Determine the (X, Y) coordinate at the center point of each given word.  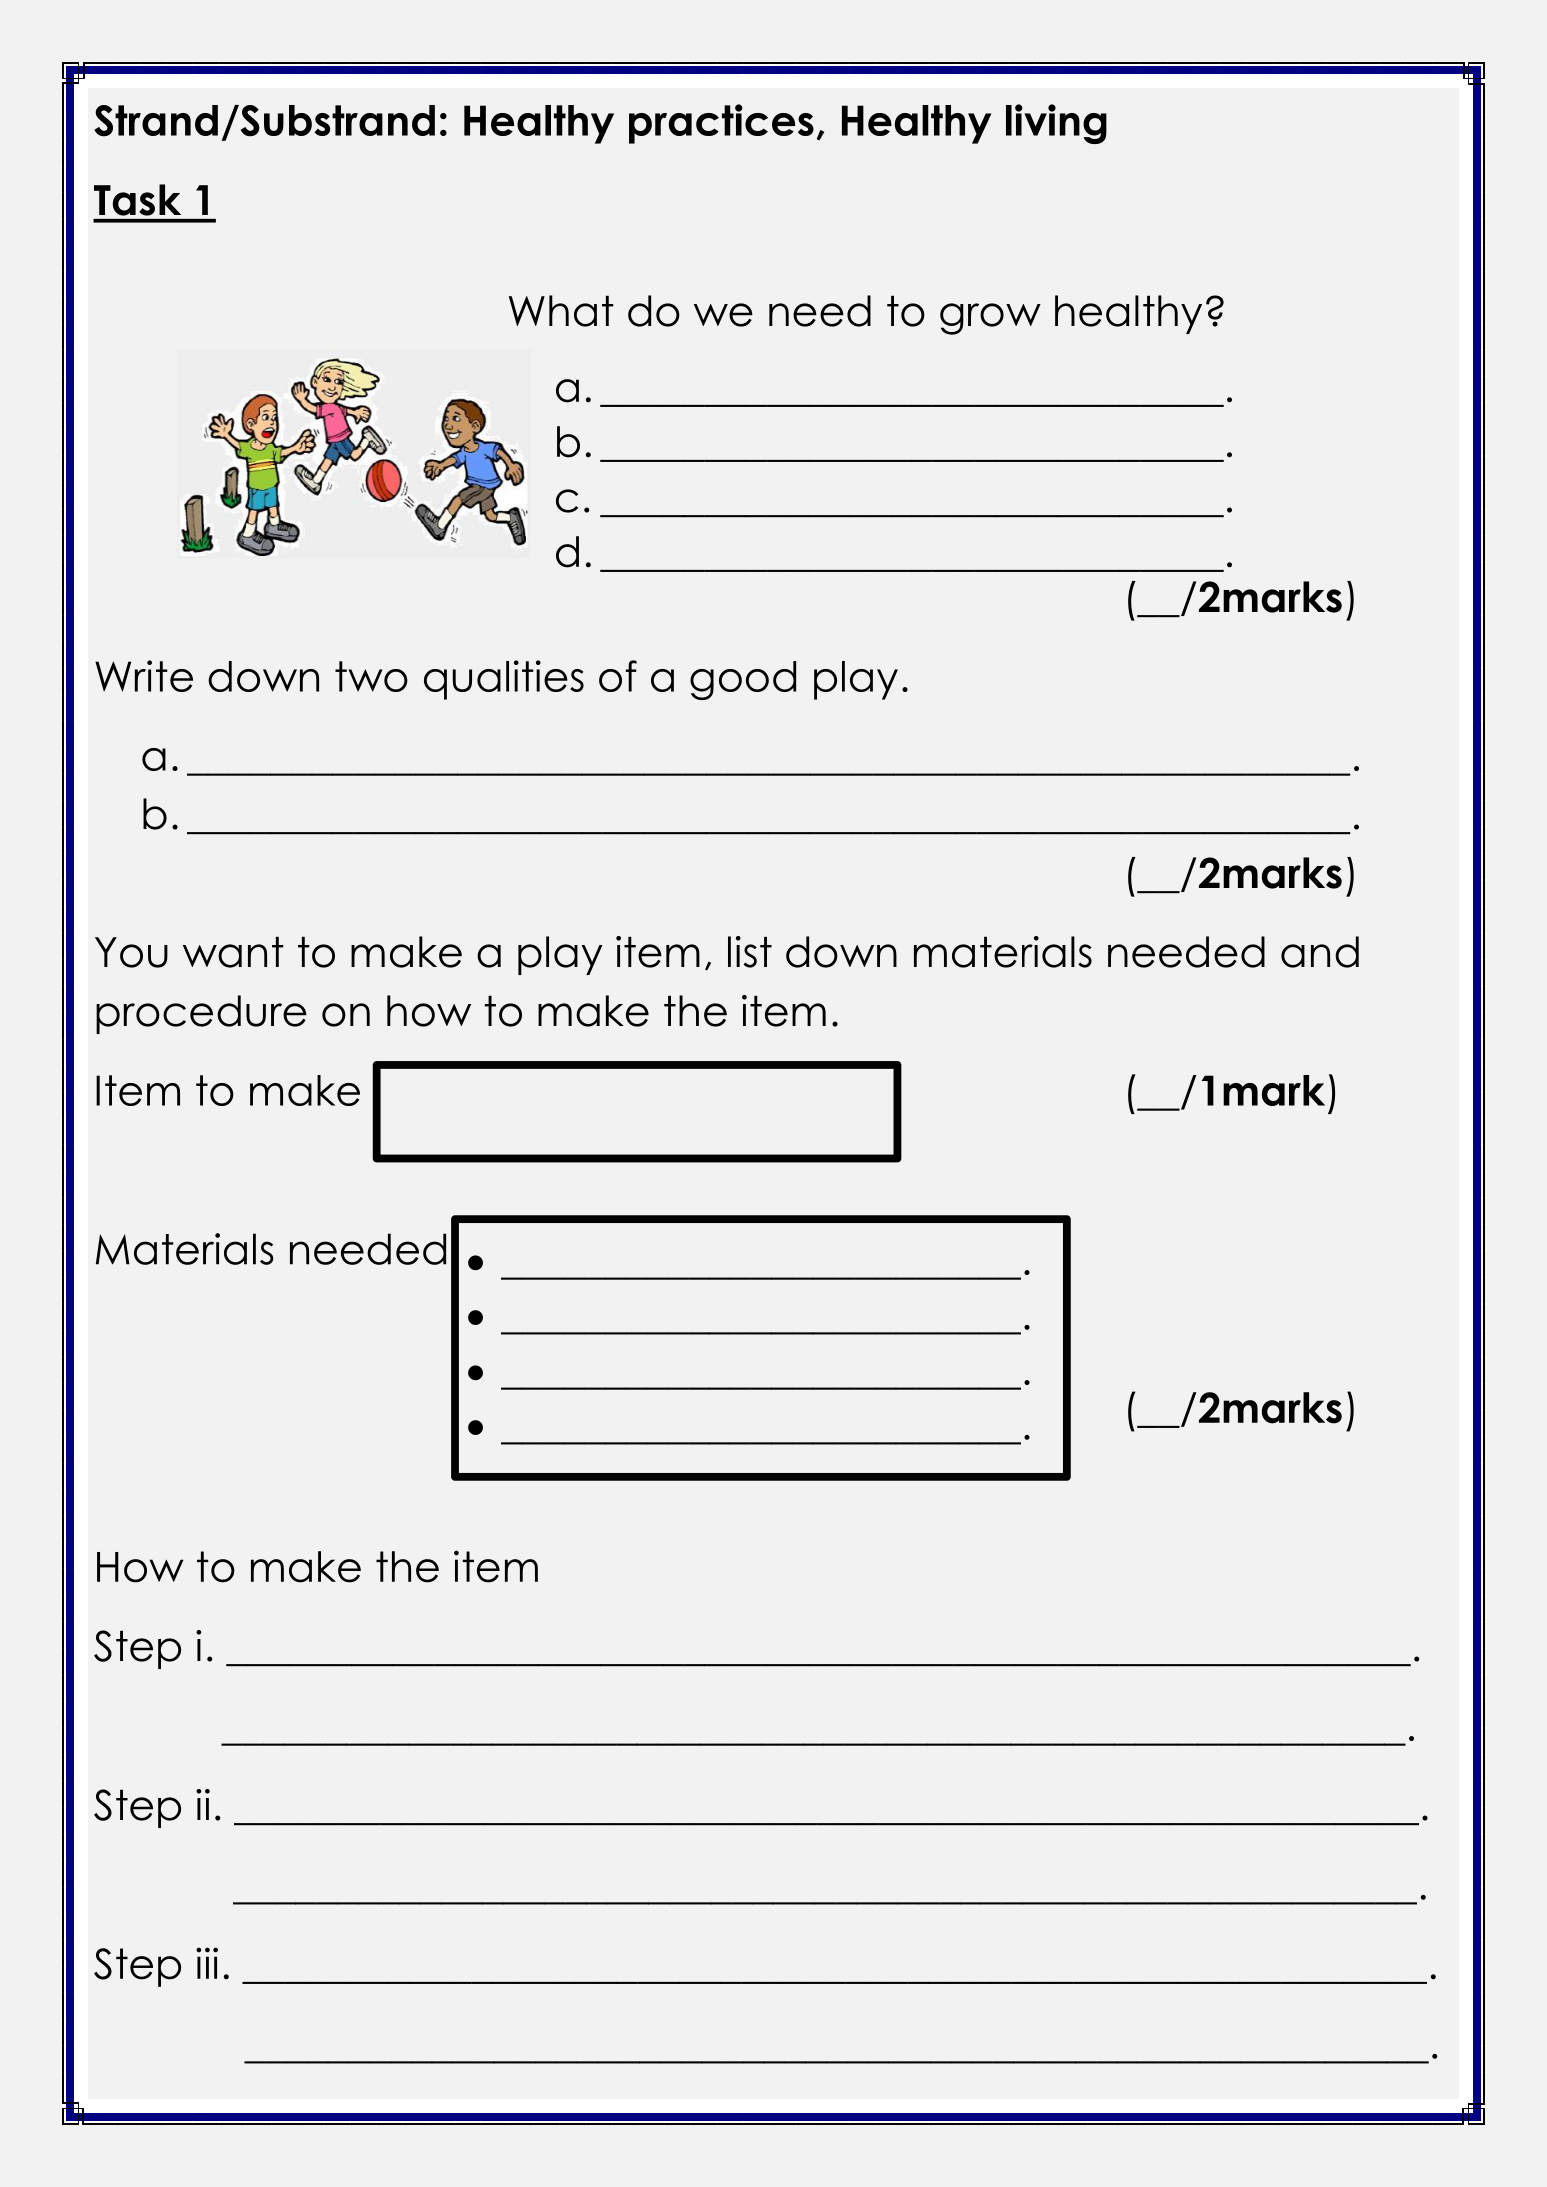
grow (990, 319)
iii (207, 1963)
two (371, 676)
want (233, 952)
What (561, 311)
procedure (201, 1014)
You (131, 952)
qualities (504, 680)
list (750, 952)
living (1056, 124)
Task (137, 200)
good (743, 680)
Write (144, 676)
